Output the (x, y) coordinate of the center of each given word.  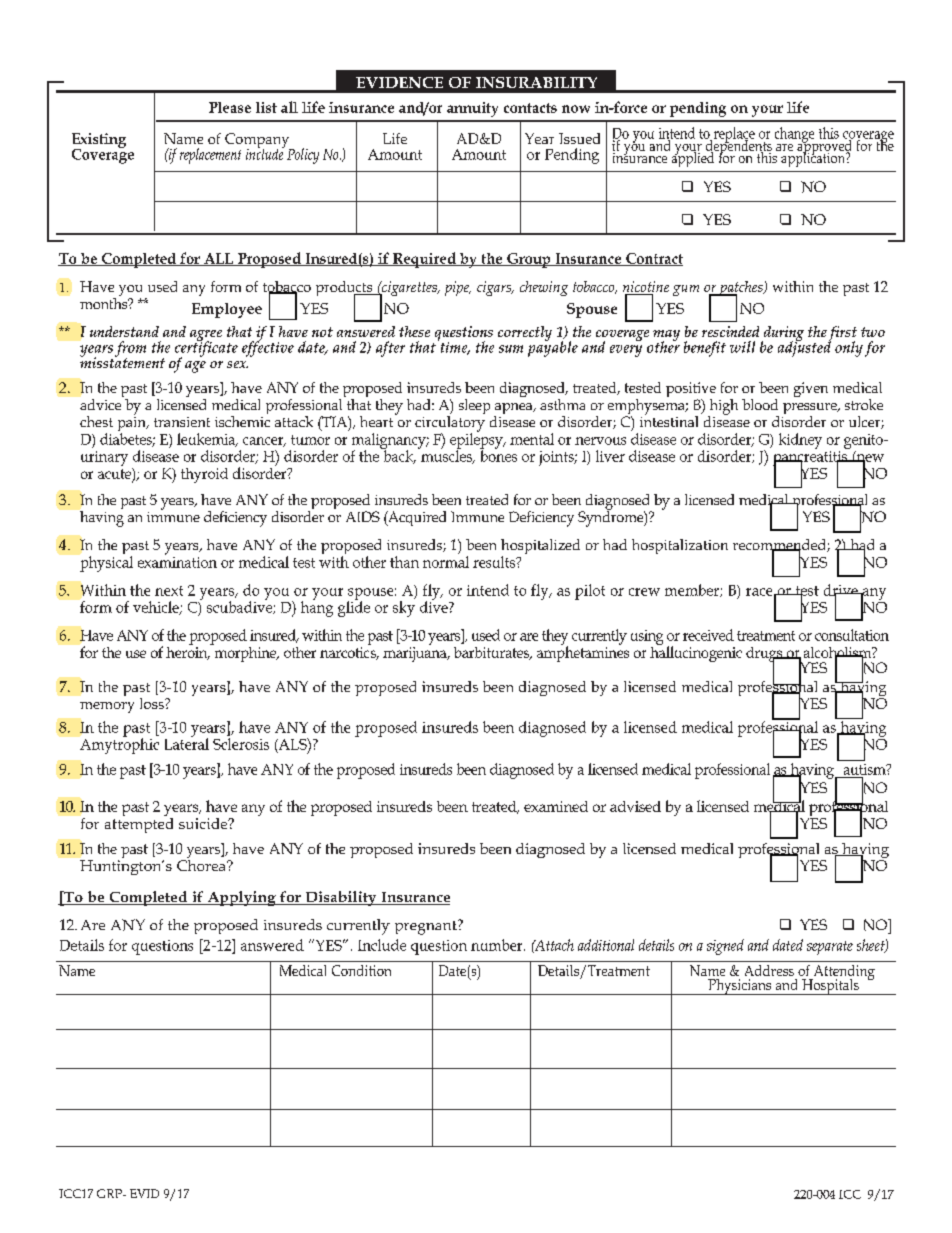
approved (824, 147)
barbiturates (493, 653)
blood (760, 404)
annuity (472, 109)
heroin (188, 652)
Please (230, 107)
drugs (765, 656)
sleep (474, 406)
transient (182, 422)
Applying (241, 898)
